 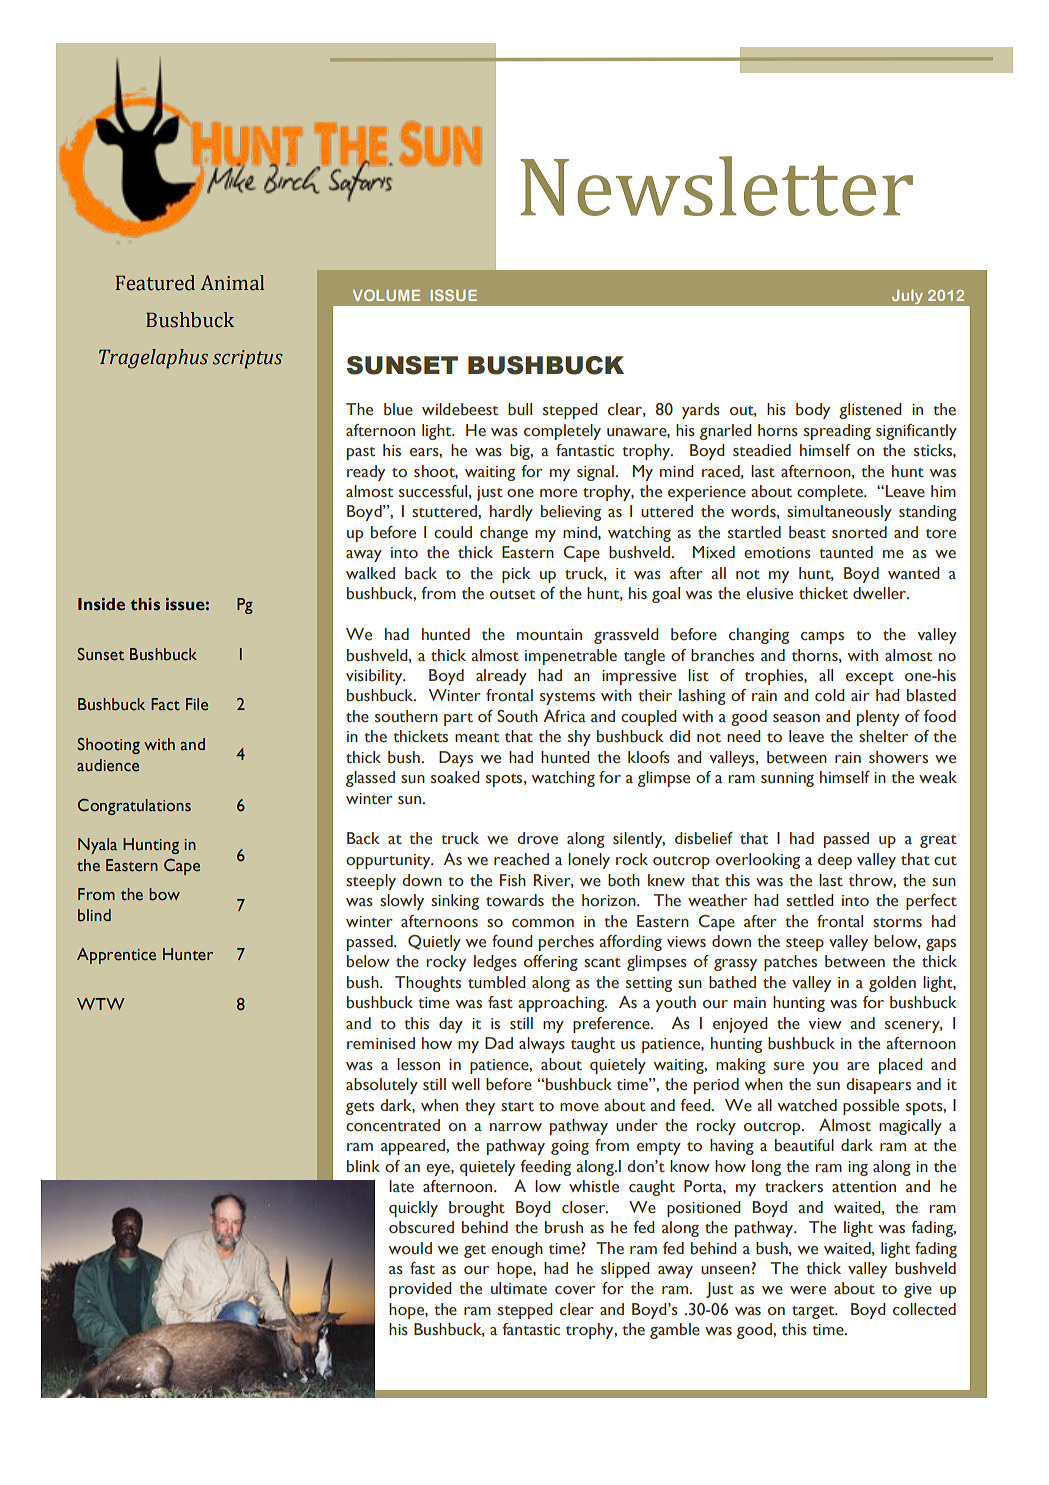 What do you see at coordinates (897, 923) in the screenshot?
I see `storms` at bounding box center [897, 923].
